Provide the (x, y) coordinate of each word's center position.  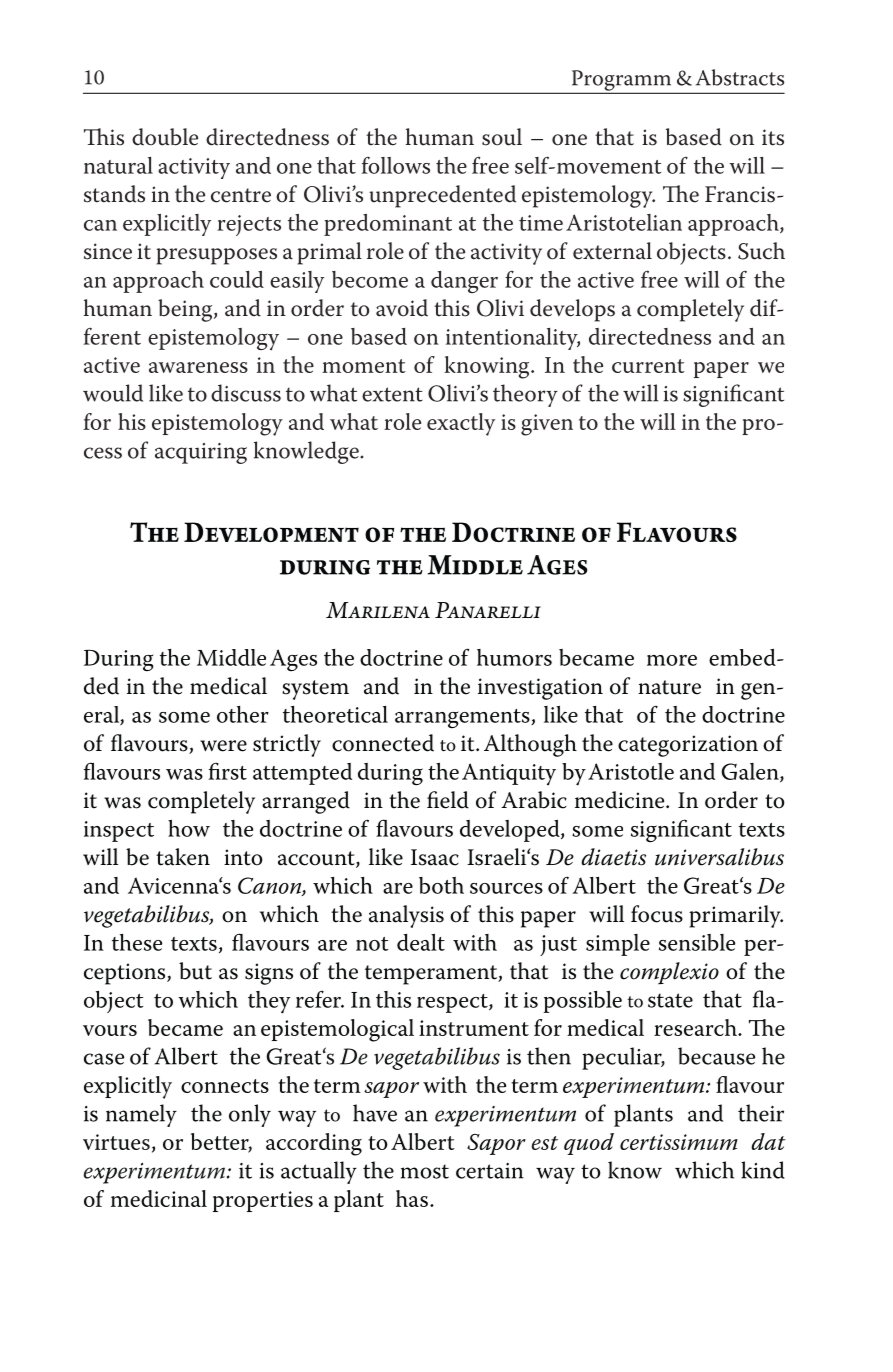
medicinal (159, 1198)
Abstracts (740, 77)
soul (502, 137)
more (672, 660)
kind (763, 1170)
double (165, 137)
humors (514, 657)
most (425, 1171)
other (243, 714)
